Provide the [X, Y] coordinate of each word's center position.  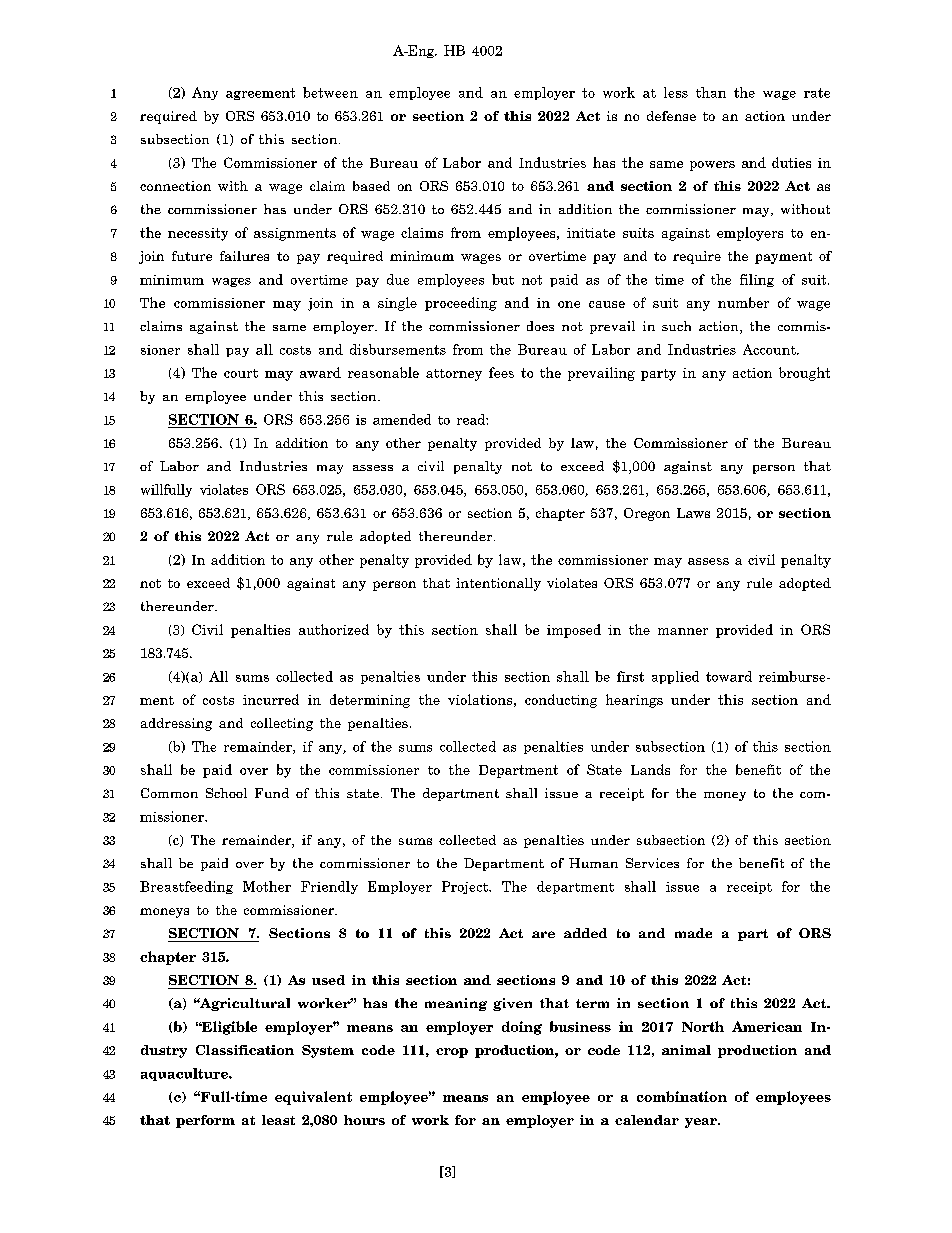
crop [452, 1053]
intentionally [498, 584]
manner [683, 631]
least [278, 1120]
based [371, 186]
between [330, 92]
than [711, 92]
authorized [334, 629]
